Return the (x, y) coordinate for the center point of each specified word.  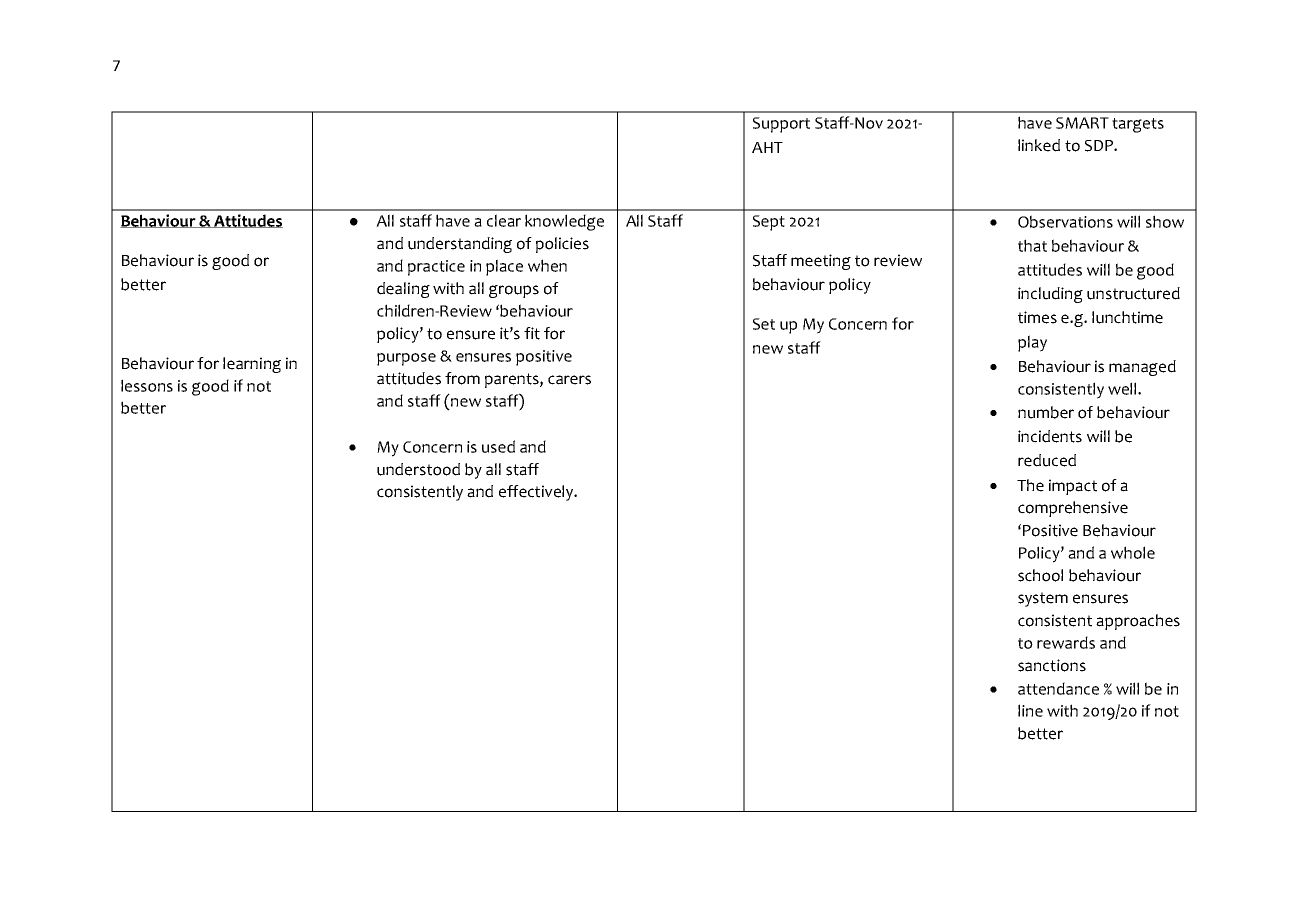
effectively (537, 493)
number (1046, 412)
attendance (1058, 688)
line (1030, 710)
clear (504, 220)
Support (781, 125)
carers (569, 380)
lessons (147, 385)
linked (1039, 145)
